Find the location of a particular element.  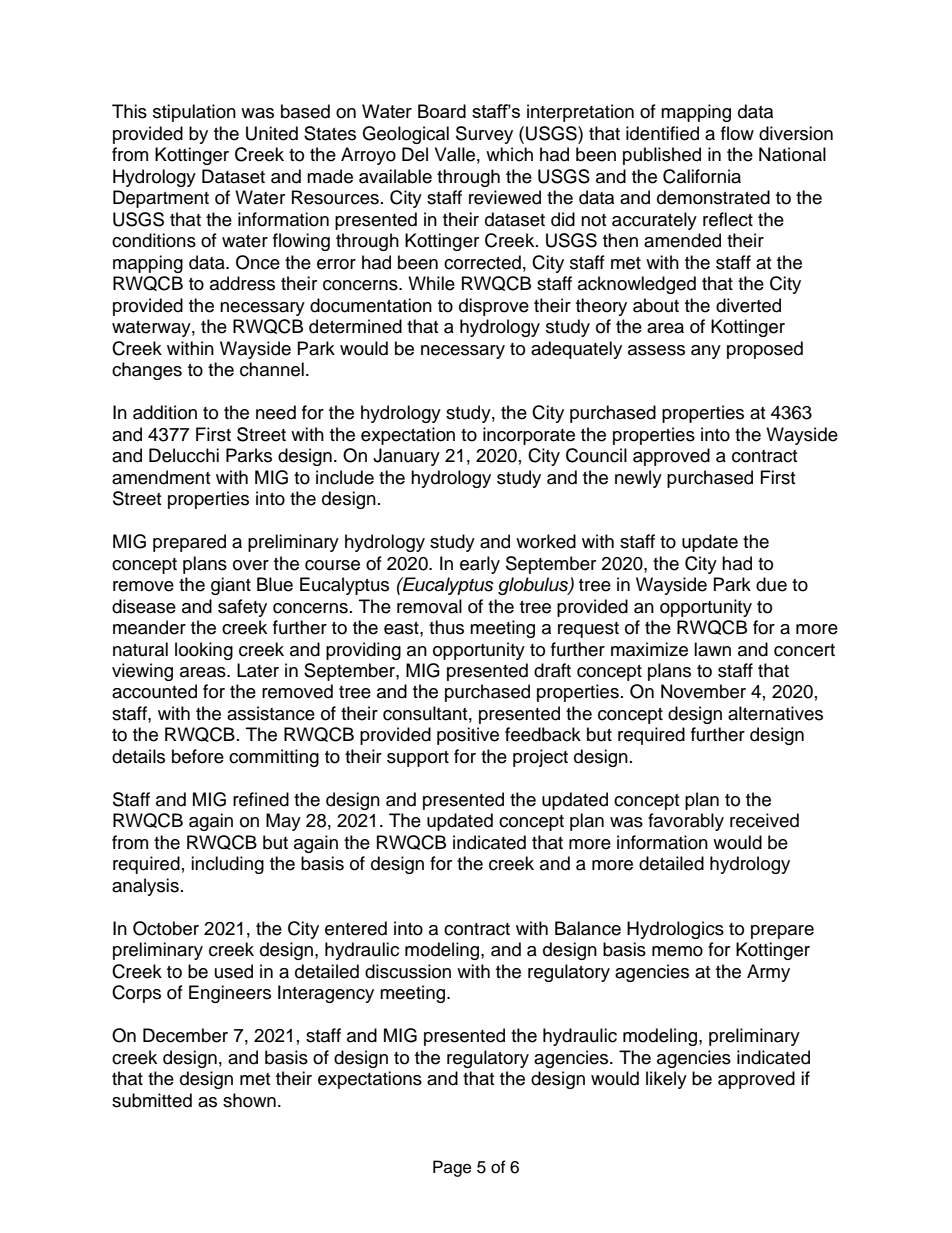

California is located at coordinates (702, 176).
